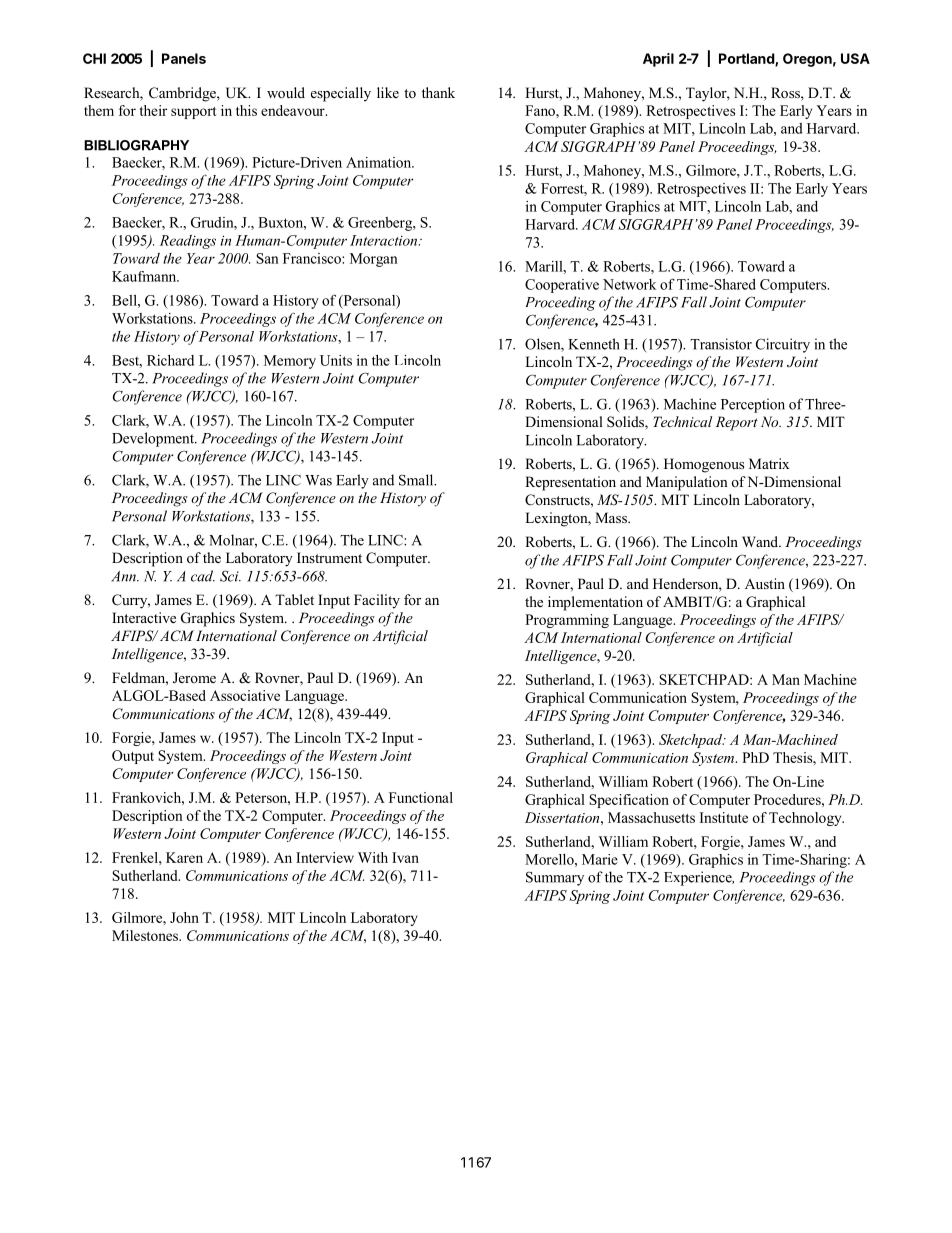  I want to click on support, so click(194, 113).
